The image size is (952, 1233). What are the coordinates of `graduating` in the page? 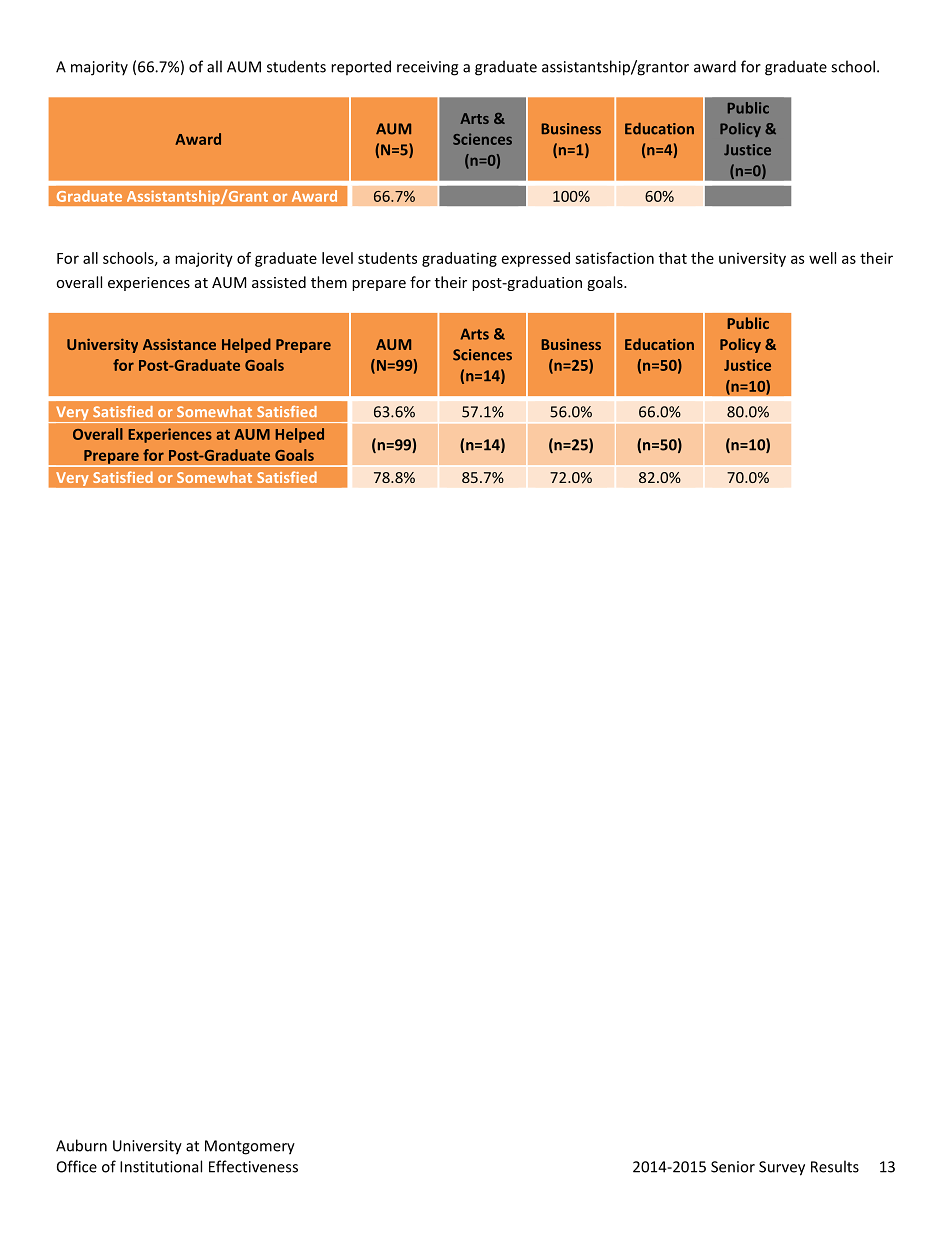 It's located at (459, 259).
